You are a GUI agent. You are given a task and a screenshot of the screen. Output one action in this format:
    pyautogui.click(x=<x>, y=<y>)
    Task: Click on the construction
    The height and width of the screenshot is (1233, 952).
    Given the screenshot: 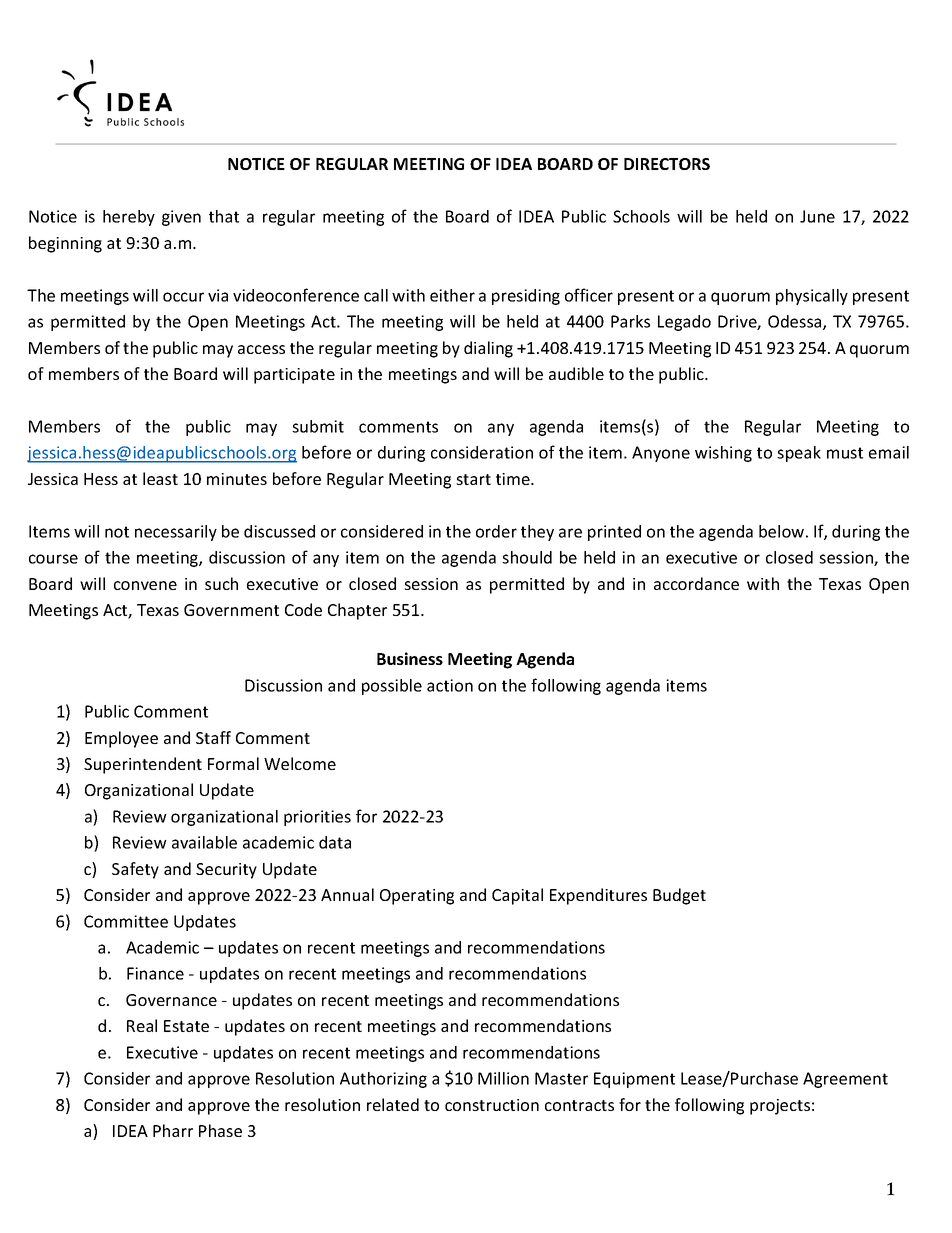 What is the action you would take?
    pyautogui.click(x=492, y=1105)
